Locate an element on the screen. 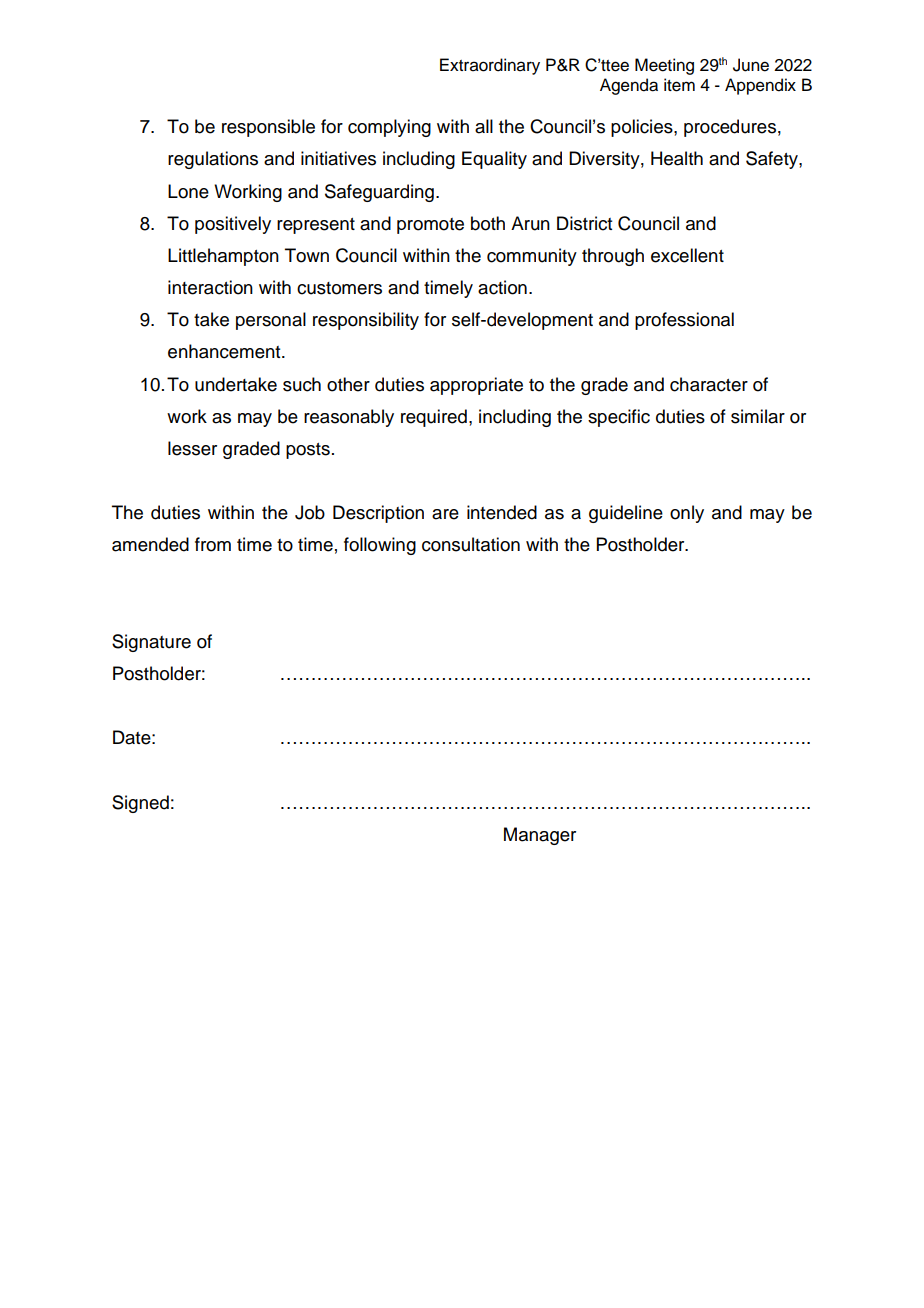 This screenshot has height=1308, width=924. only is located at coordinates (687, 514).
